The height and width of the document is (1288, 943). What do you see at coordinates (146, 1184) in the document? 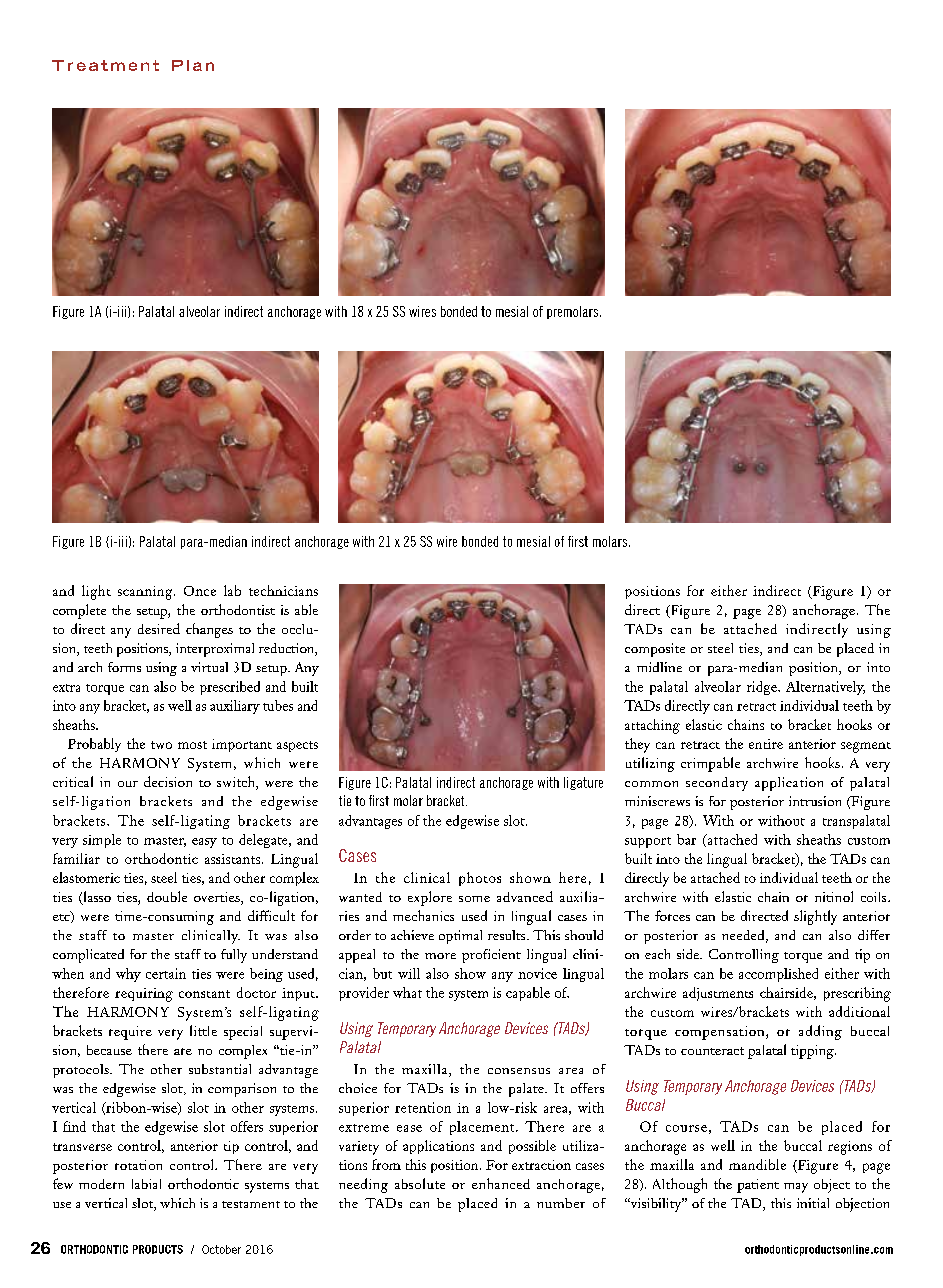
I see `labial` at bounding box center [146, 1184].
